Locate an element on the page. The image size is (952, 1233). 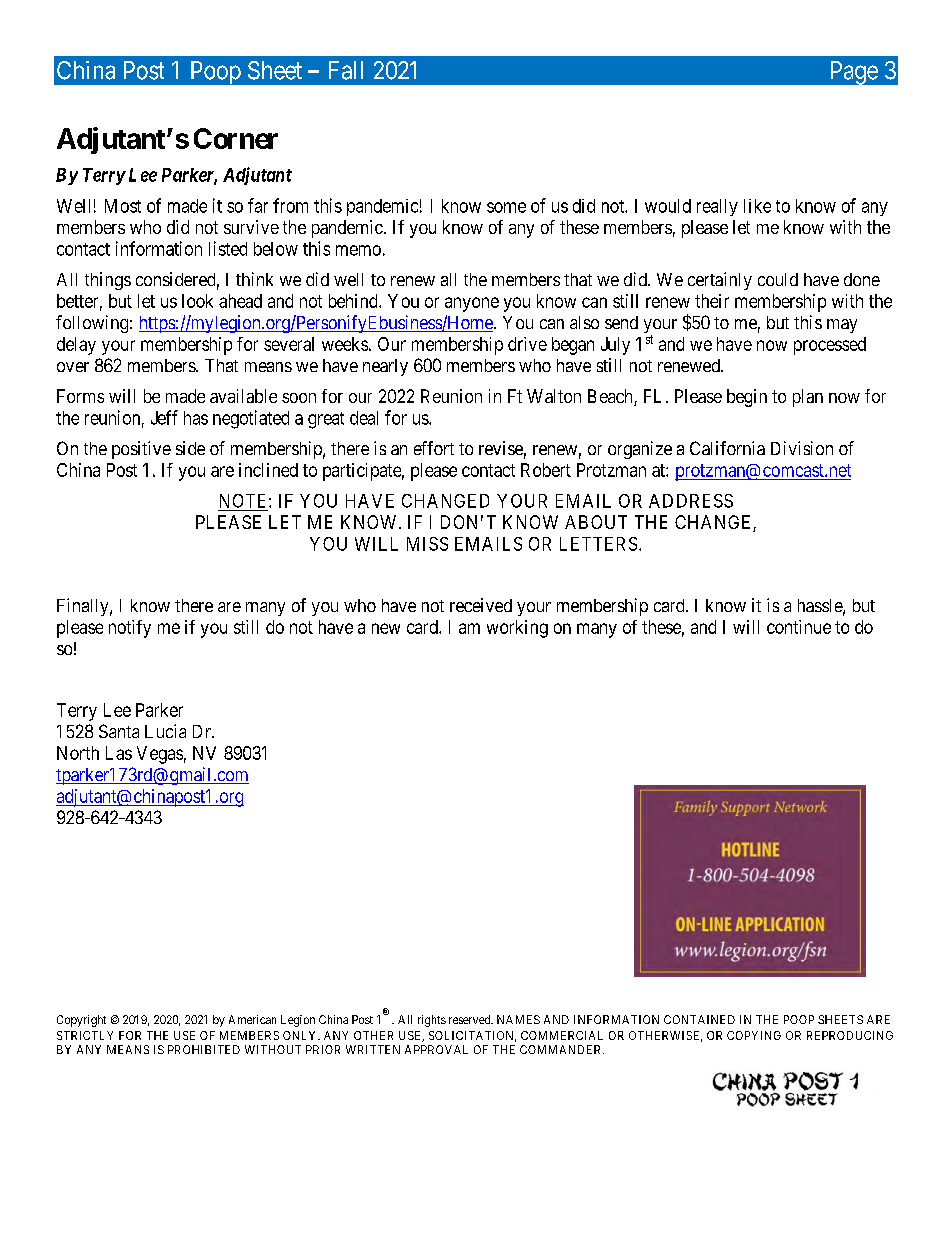
Fall is located at coordinates (346, 70).
